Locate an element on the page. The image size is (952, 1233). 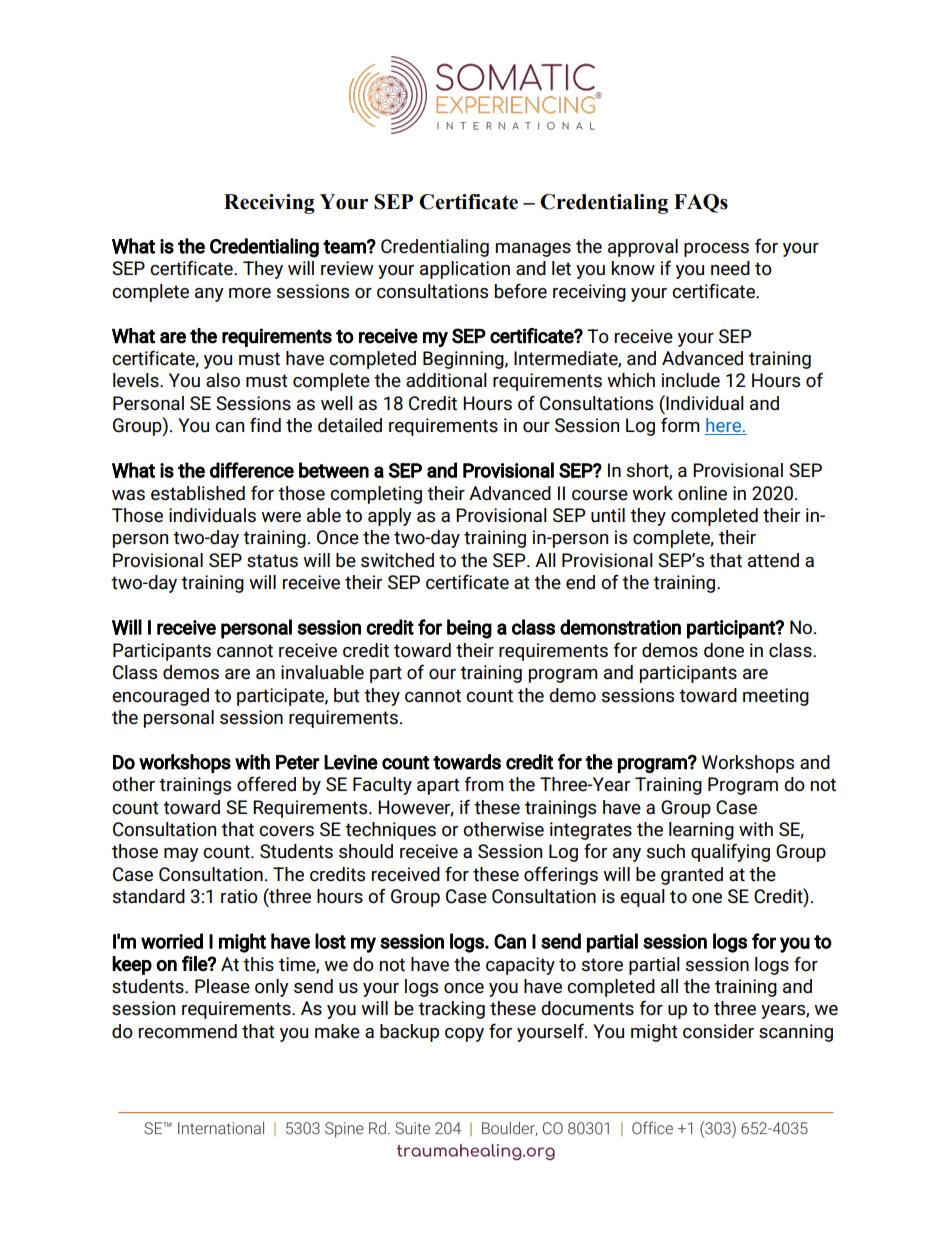
recommend is located at coordinates (188, 1031).
